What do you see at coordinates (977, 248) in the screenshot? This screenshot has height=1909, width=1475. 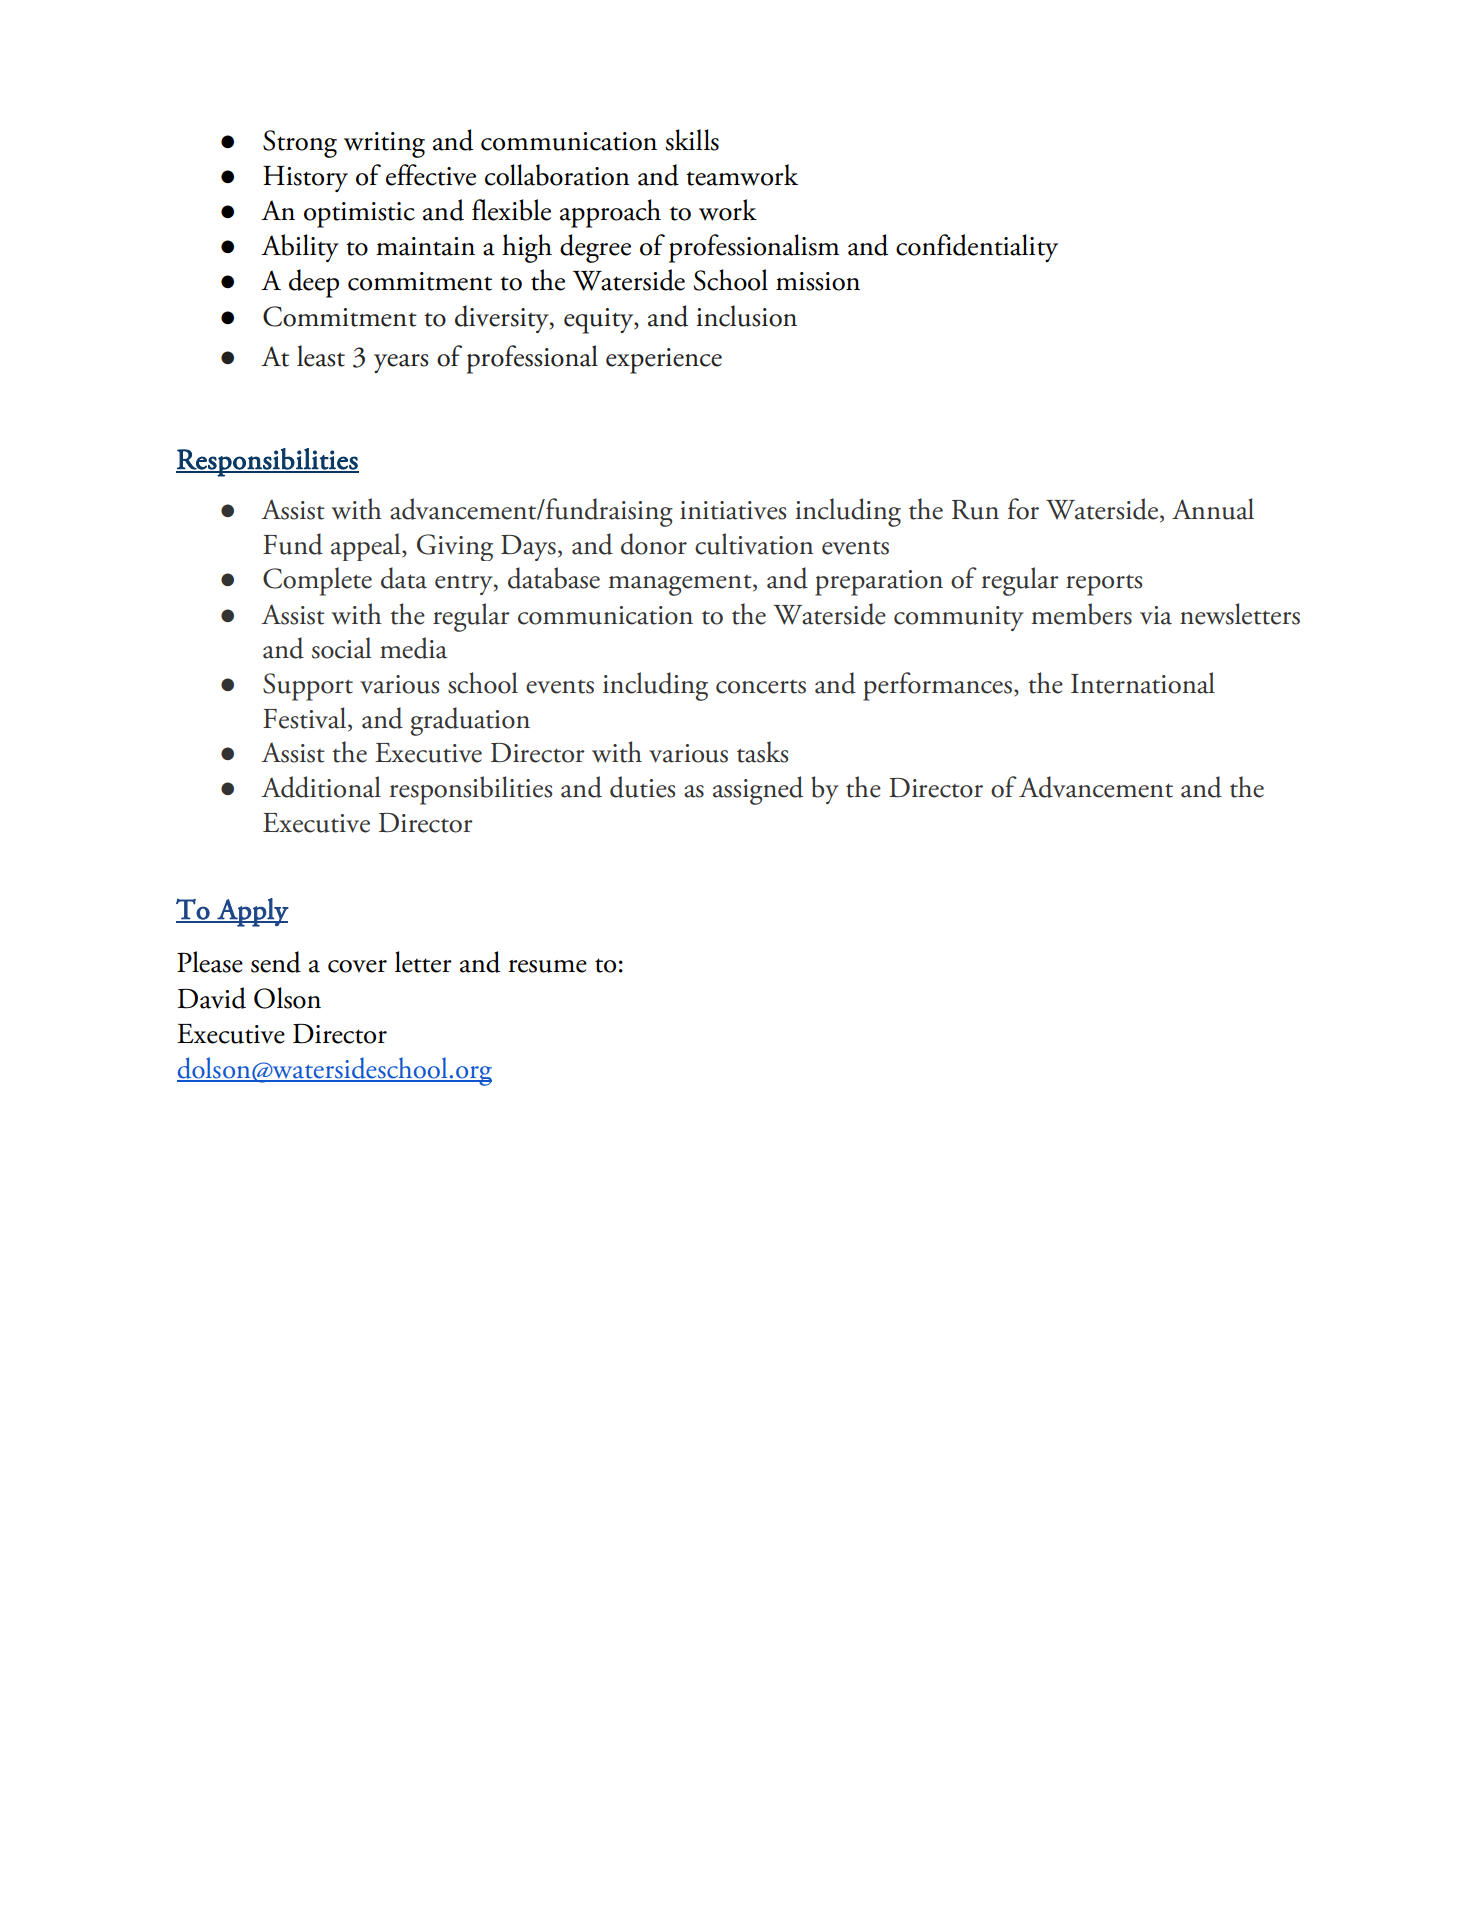 I see `confidentiality` at bounding box center [977, 248].
